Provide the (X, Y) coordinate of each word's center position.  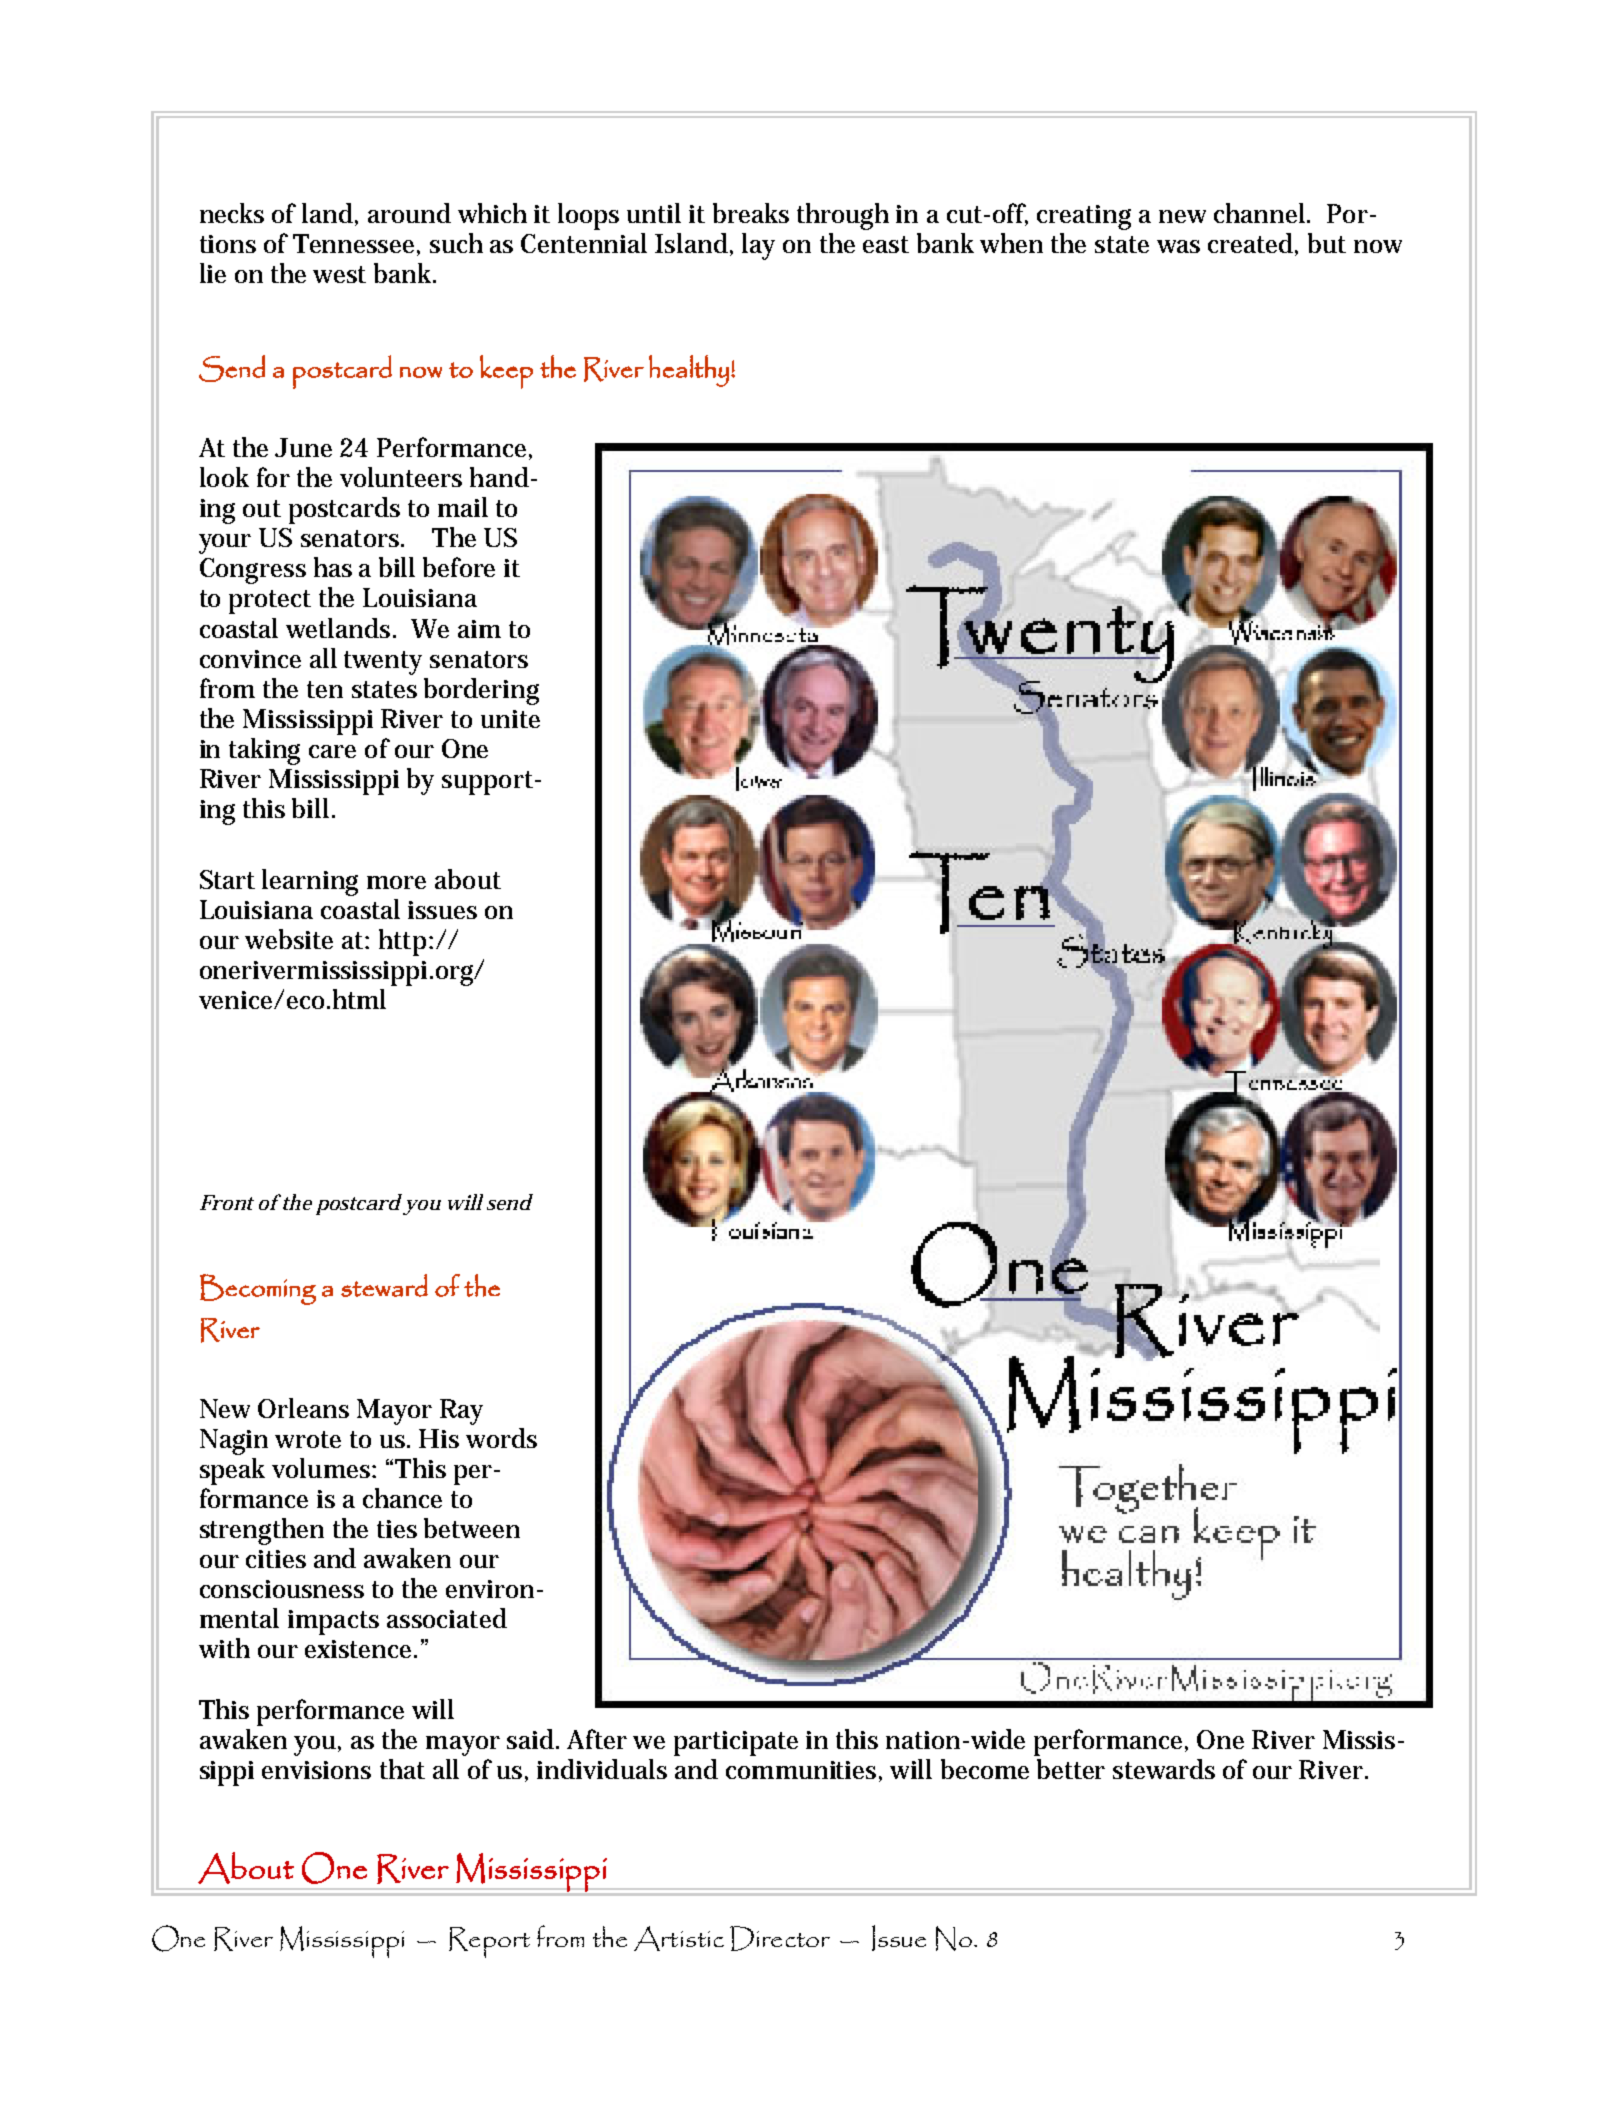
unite (510, 719)
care (332, 751)
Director (780, 1938)
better (1071, 1769)
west (339, 274)
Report (489, 1942)
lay (758, 246)
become (985, 1769)
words (501, 1438)
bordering (481, 691)
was (1178, 246)
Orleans (303, 1408)
